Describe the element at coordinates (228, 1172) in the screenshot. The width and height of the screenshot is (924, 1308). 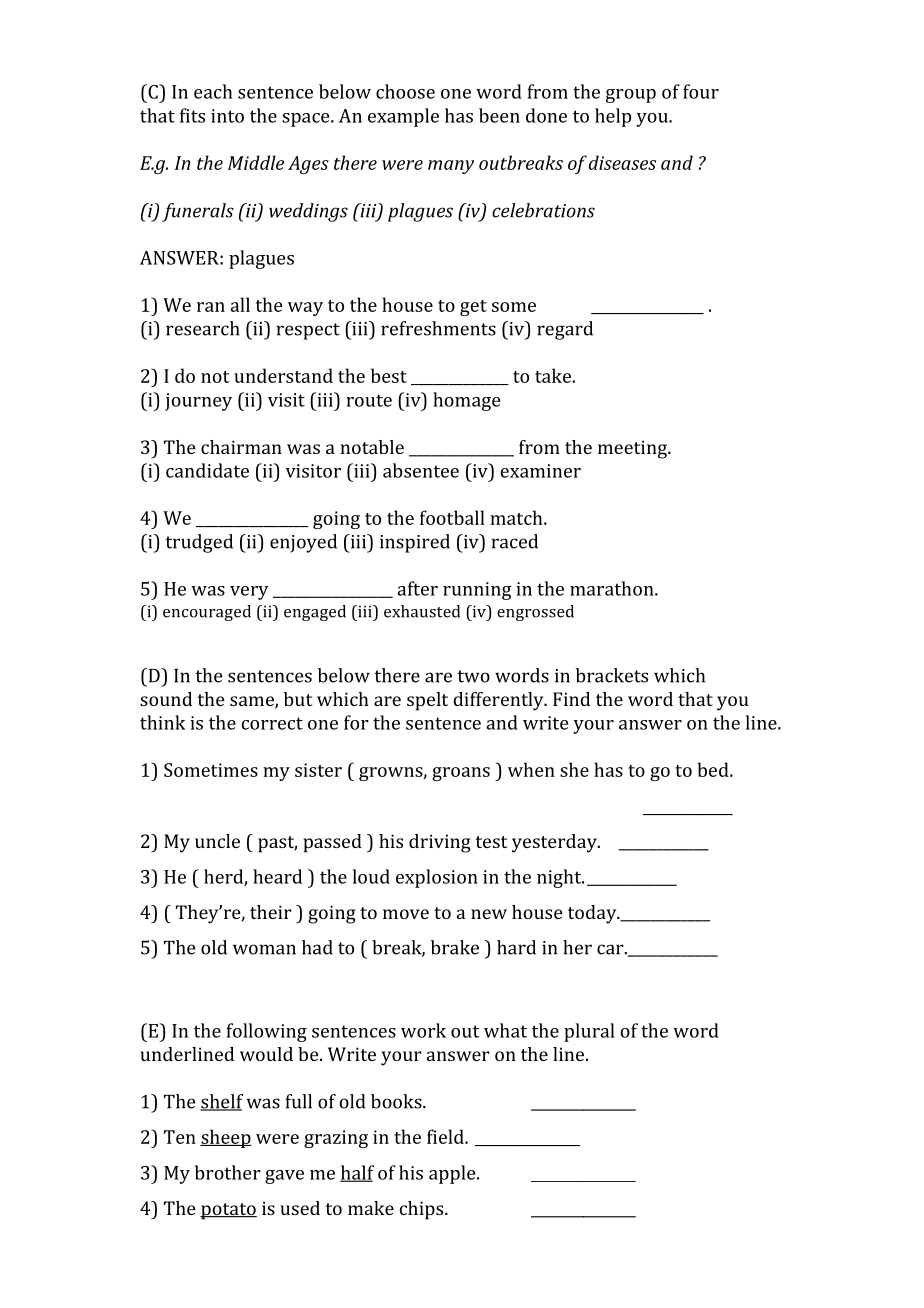
I see `brother` at that location.
